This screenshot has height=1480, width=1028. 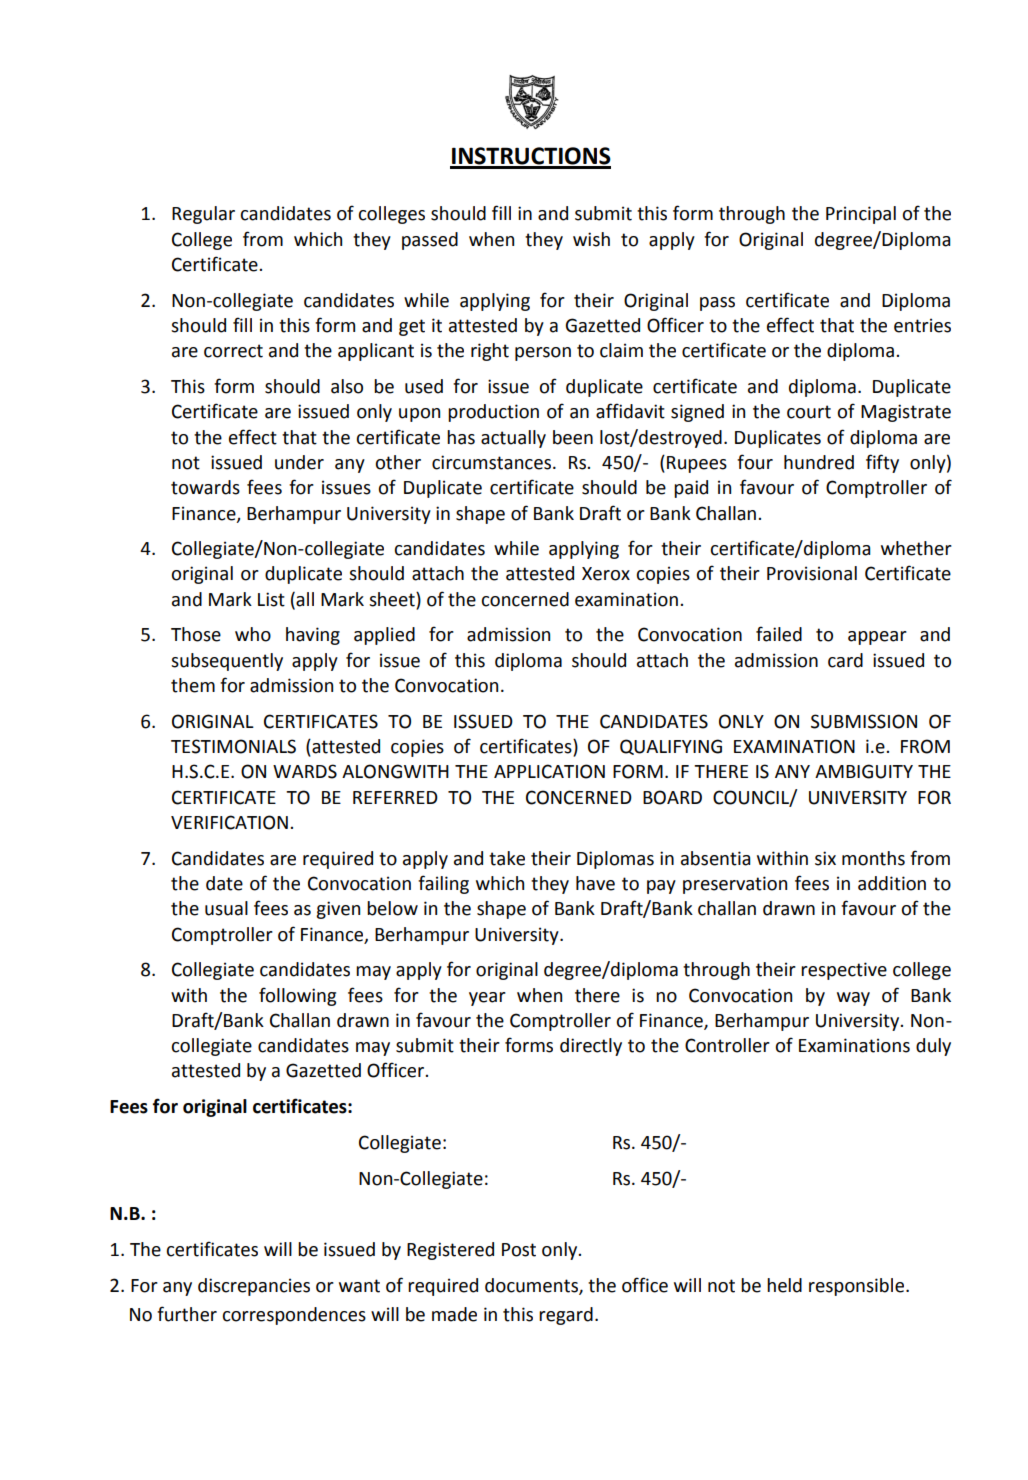 I want to click on Principal, so click(x=861, y=215).
